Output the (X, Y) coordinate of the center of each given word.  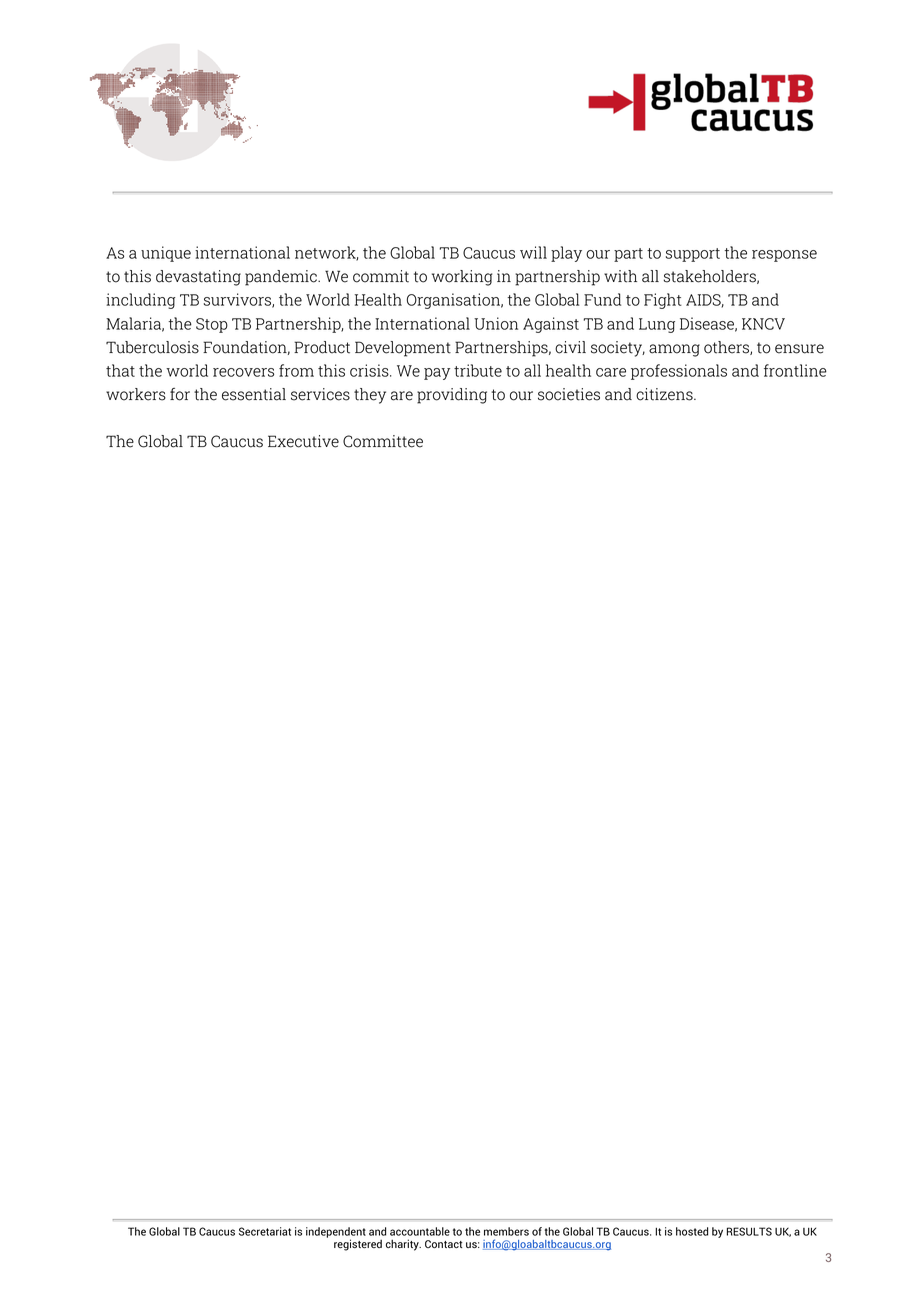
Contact (443, 1244)
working (462, 278)
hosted (692, 1231)
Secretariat (265, 1231)
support (693, 255)
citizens (665, 394)
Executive (303, 441)
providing (452, 396)
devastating (198, 278)
